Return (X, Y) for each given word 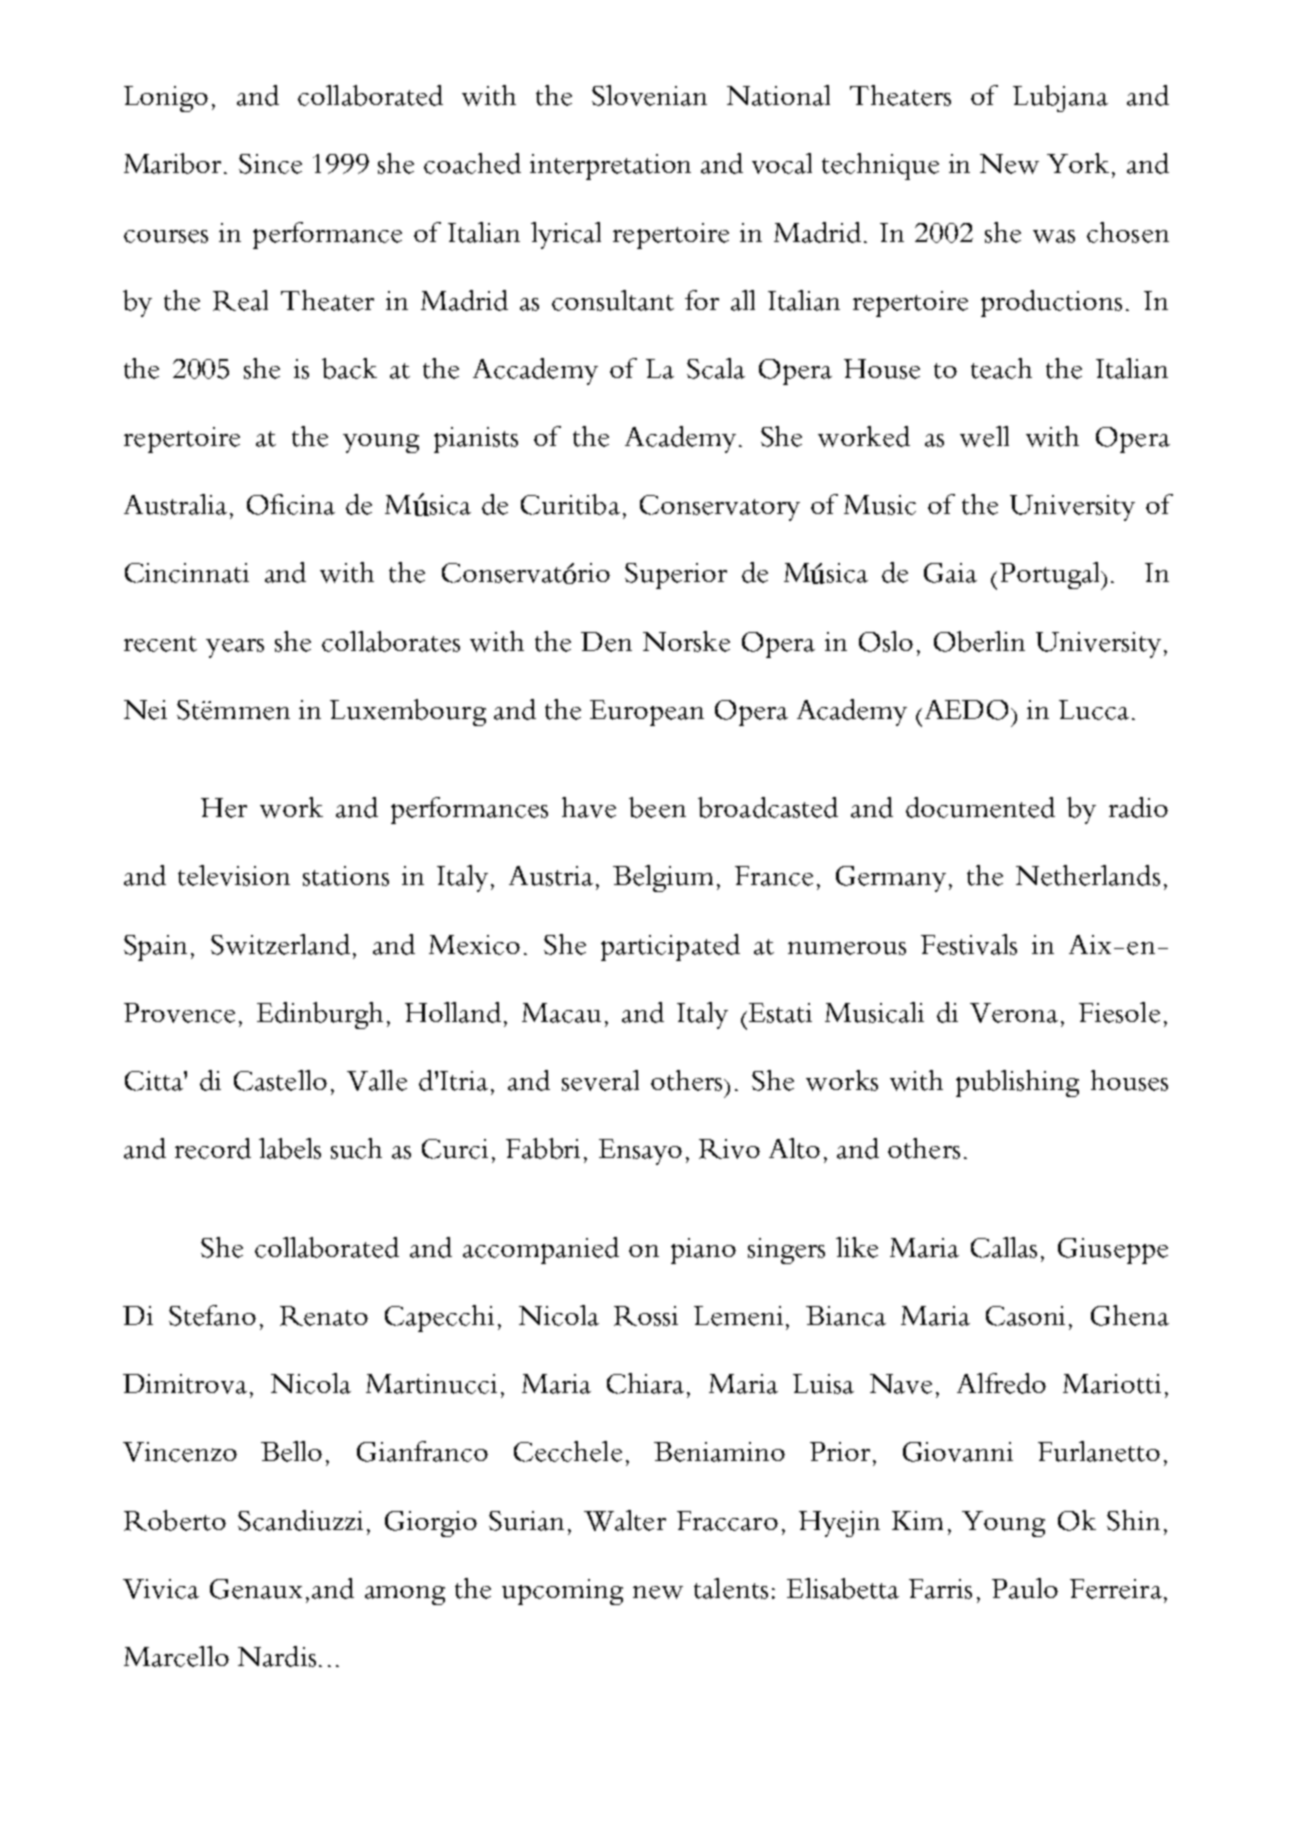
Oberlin (979, 641)
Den (606, 642)
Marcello (176, 1656)
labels (290, 1148)
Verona (1014, 1013)
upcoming (562, 1592)
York (1080, 163)
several (600, 1080)
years (235, 648)
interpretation (610, 167)
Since (270, 164)
